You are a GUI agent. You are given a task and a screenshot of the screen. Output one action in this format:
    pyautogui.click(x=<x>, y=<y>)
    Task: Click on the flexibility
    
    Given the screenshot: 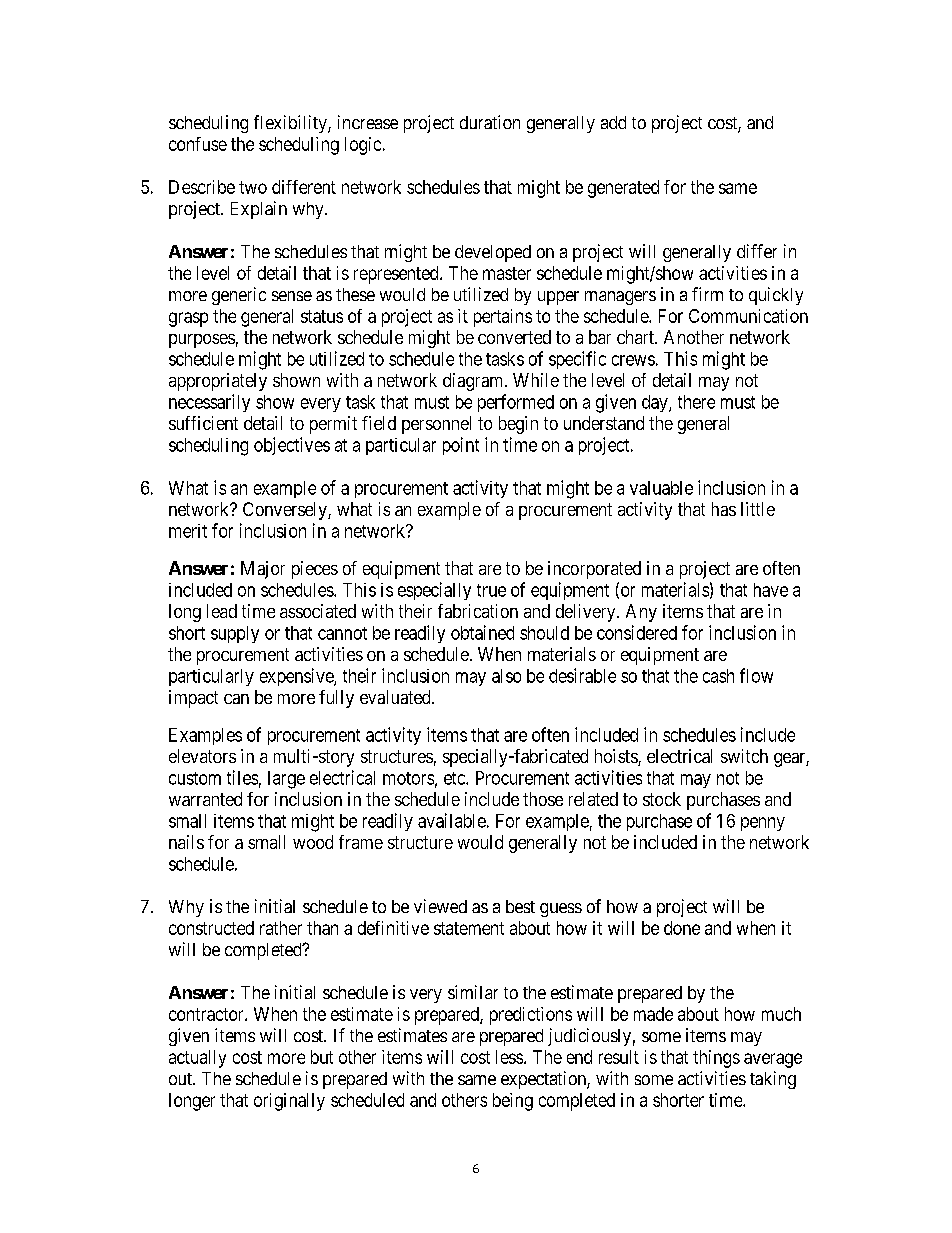 What is the action you would take?
    pyautogui.click(x=291, y=124)
